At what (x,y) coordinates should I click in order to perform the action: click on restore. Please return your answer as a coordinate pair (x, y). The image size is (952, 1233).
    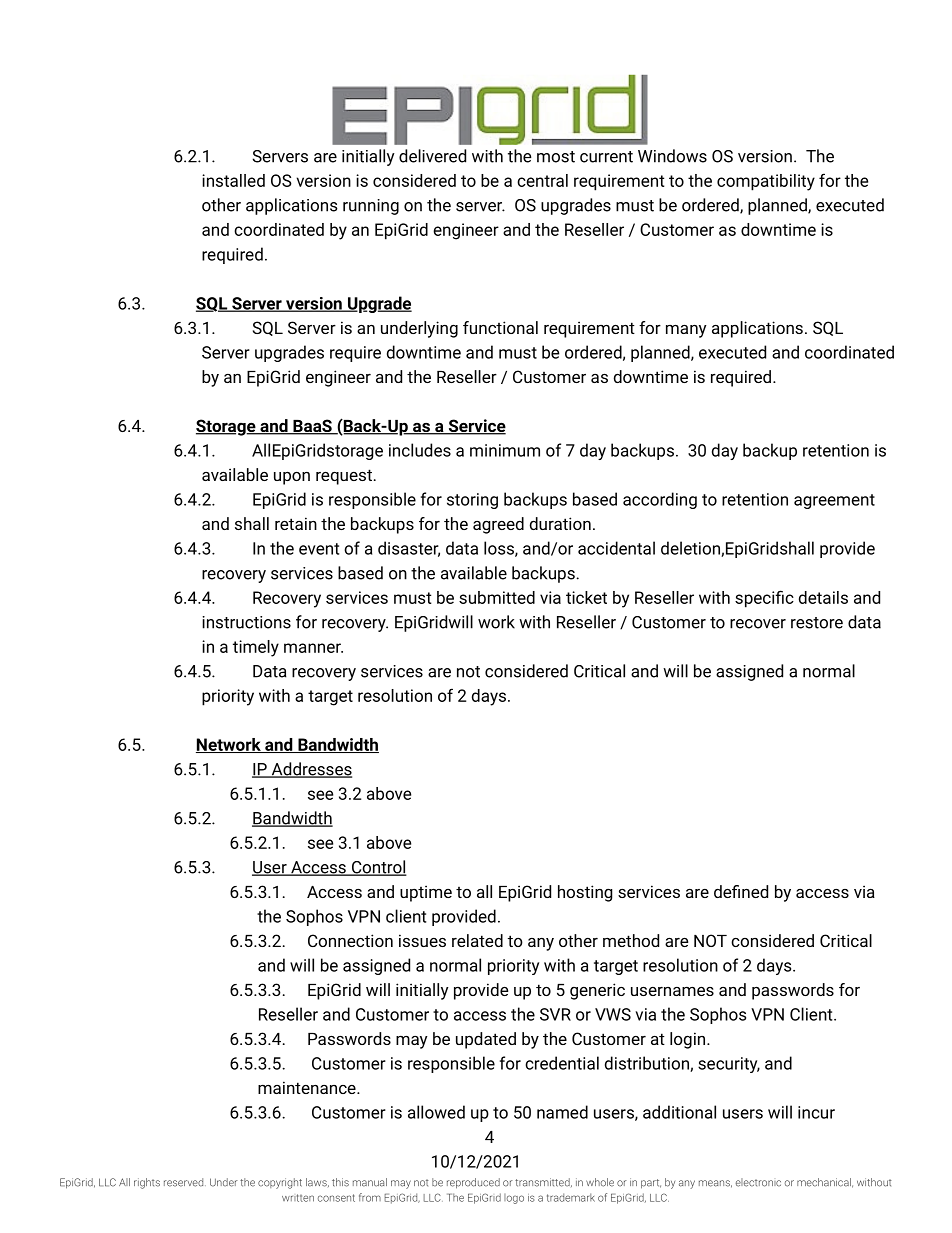
    Looking at the image, I should click on (817, 623).
